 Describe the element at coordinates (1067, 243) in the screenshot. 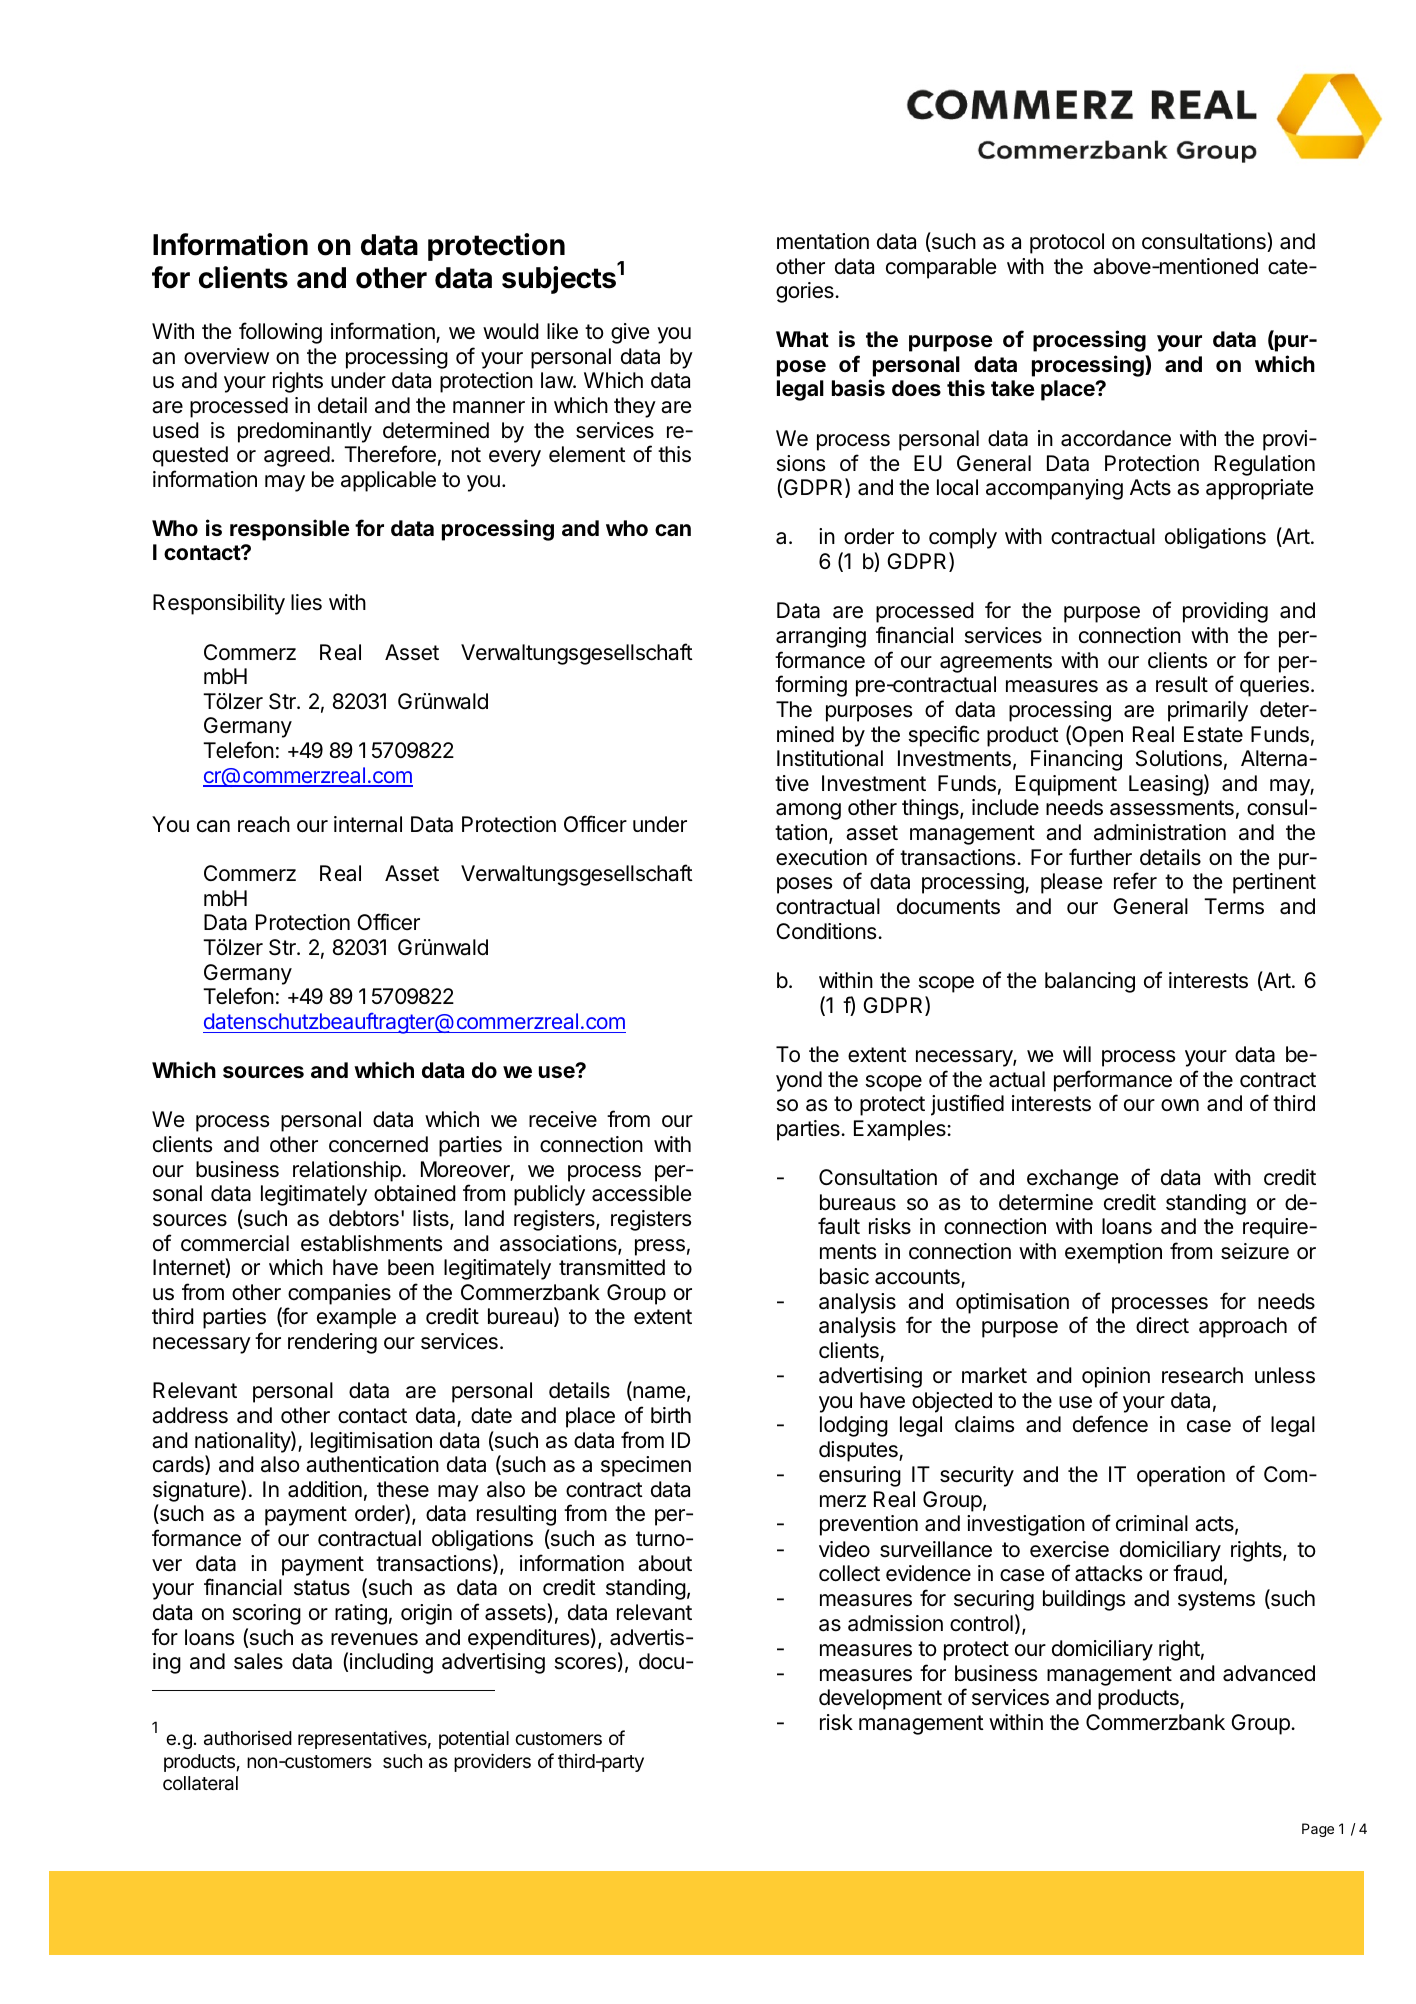

I see `protocol` at that location.
